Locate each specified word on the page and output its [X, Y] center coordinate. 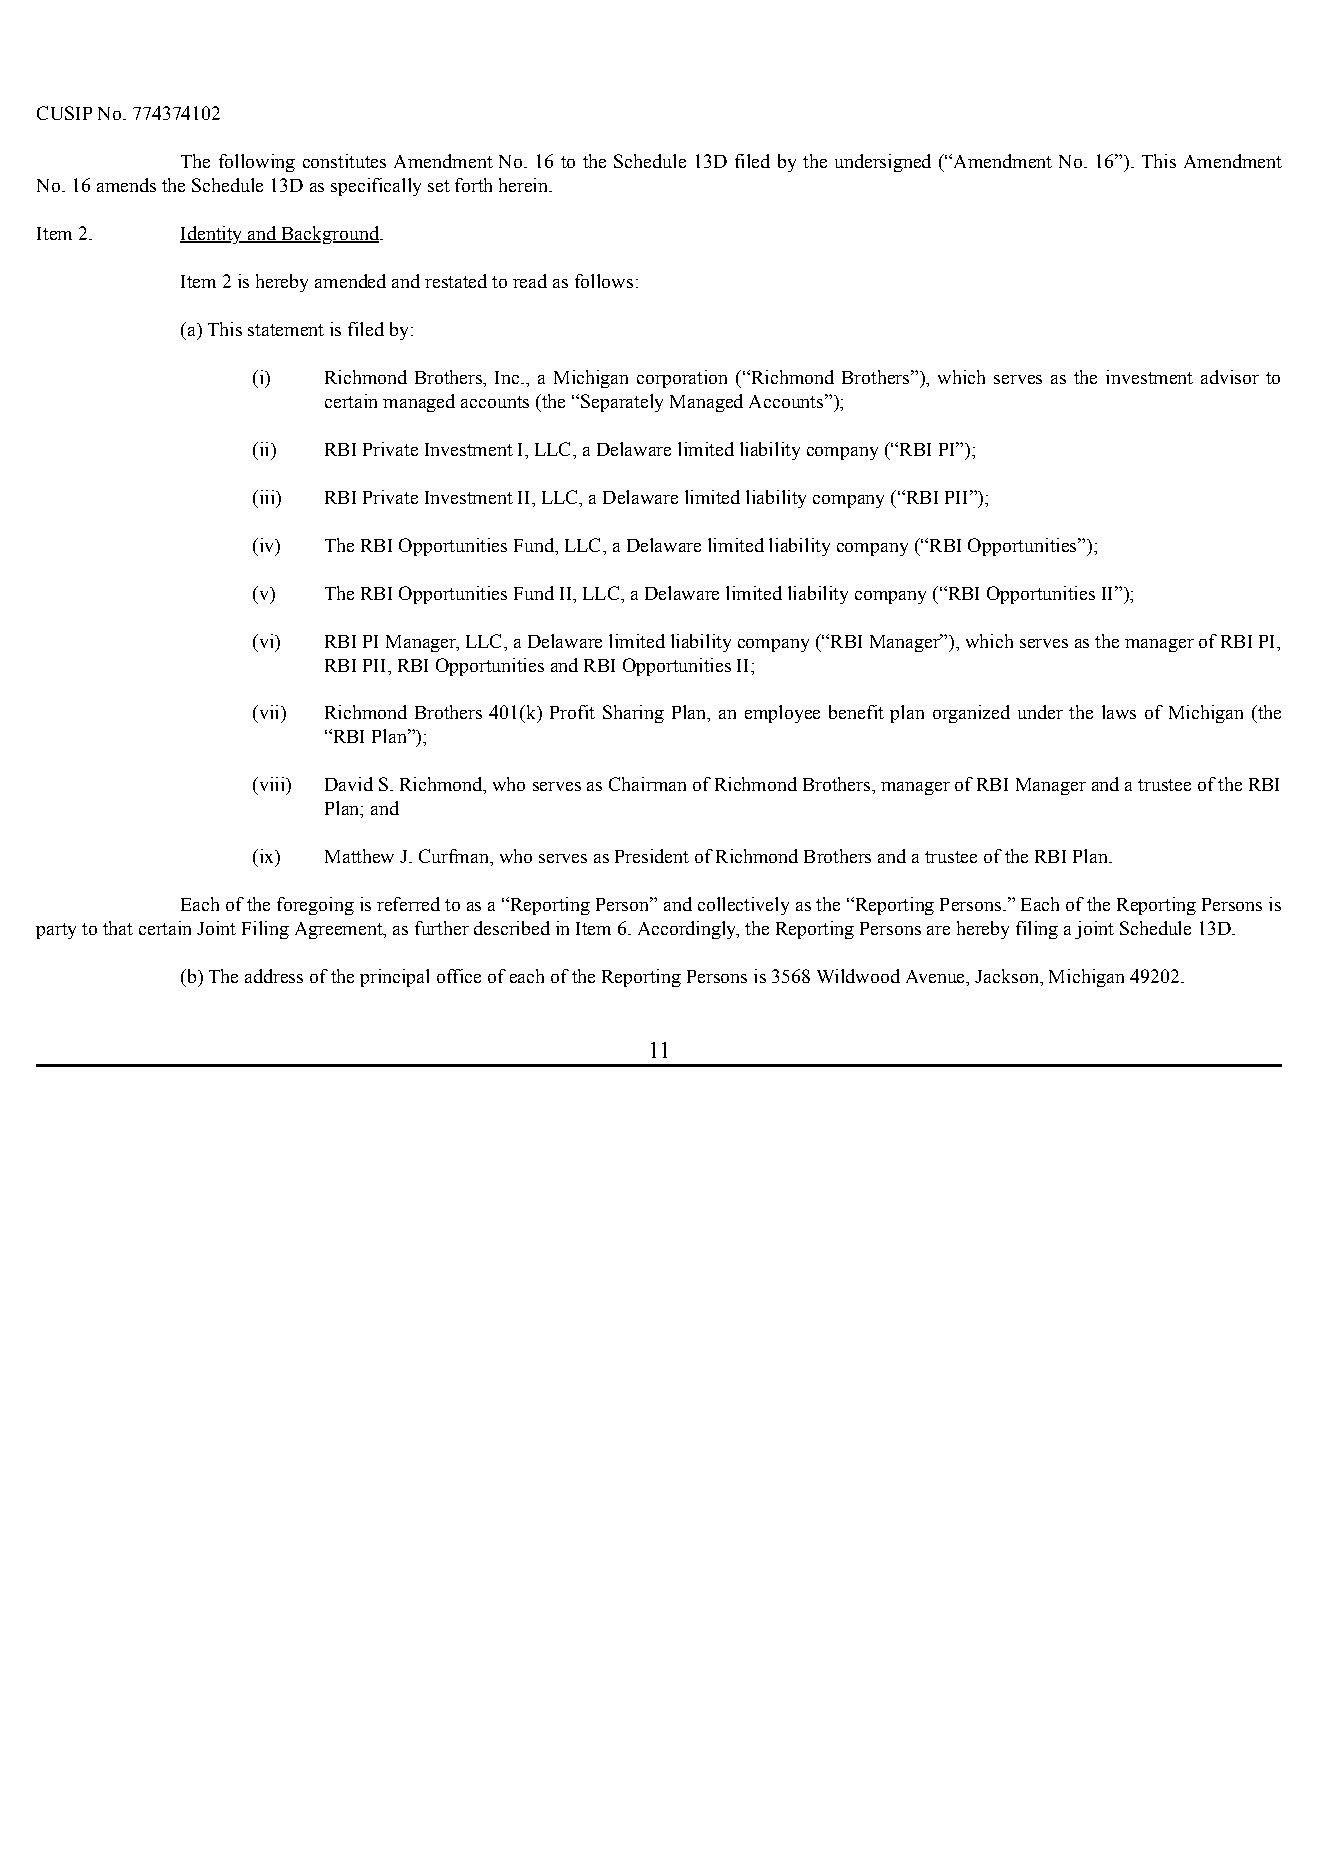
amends [126, 185]
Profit [572, 712]
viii [271, 785]
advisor [1230, 377]
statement [286, 330]
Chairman [647, 784]
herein [524, 185]
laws [1119, 712]
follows [604, 281]
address [274, 976]
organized [971, 714]
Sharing [633, 714]
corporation [682, 379]
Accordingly [688, 930]
